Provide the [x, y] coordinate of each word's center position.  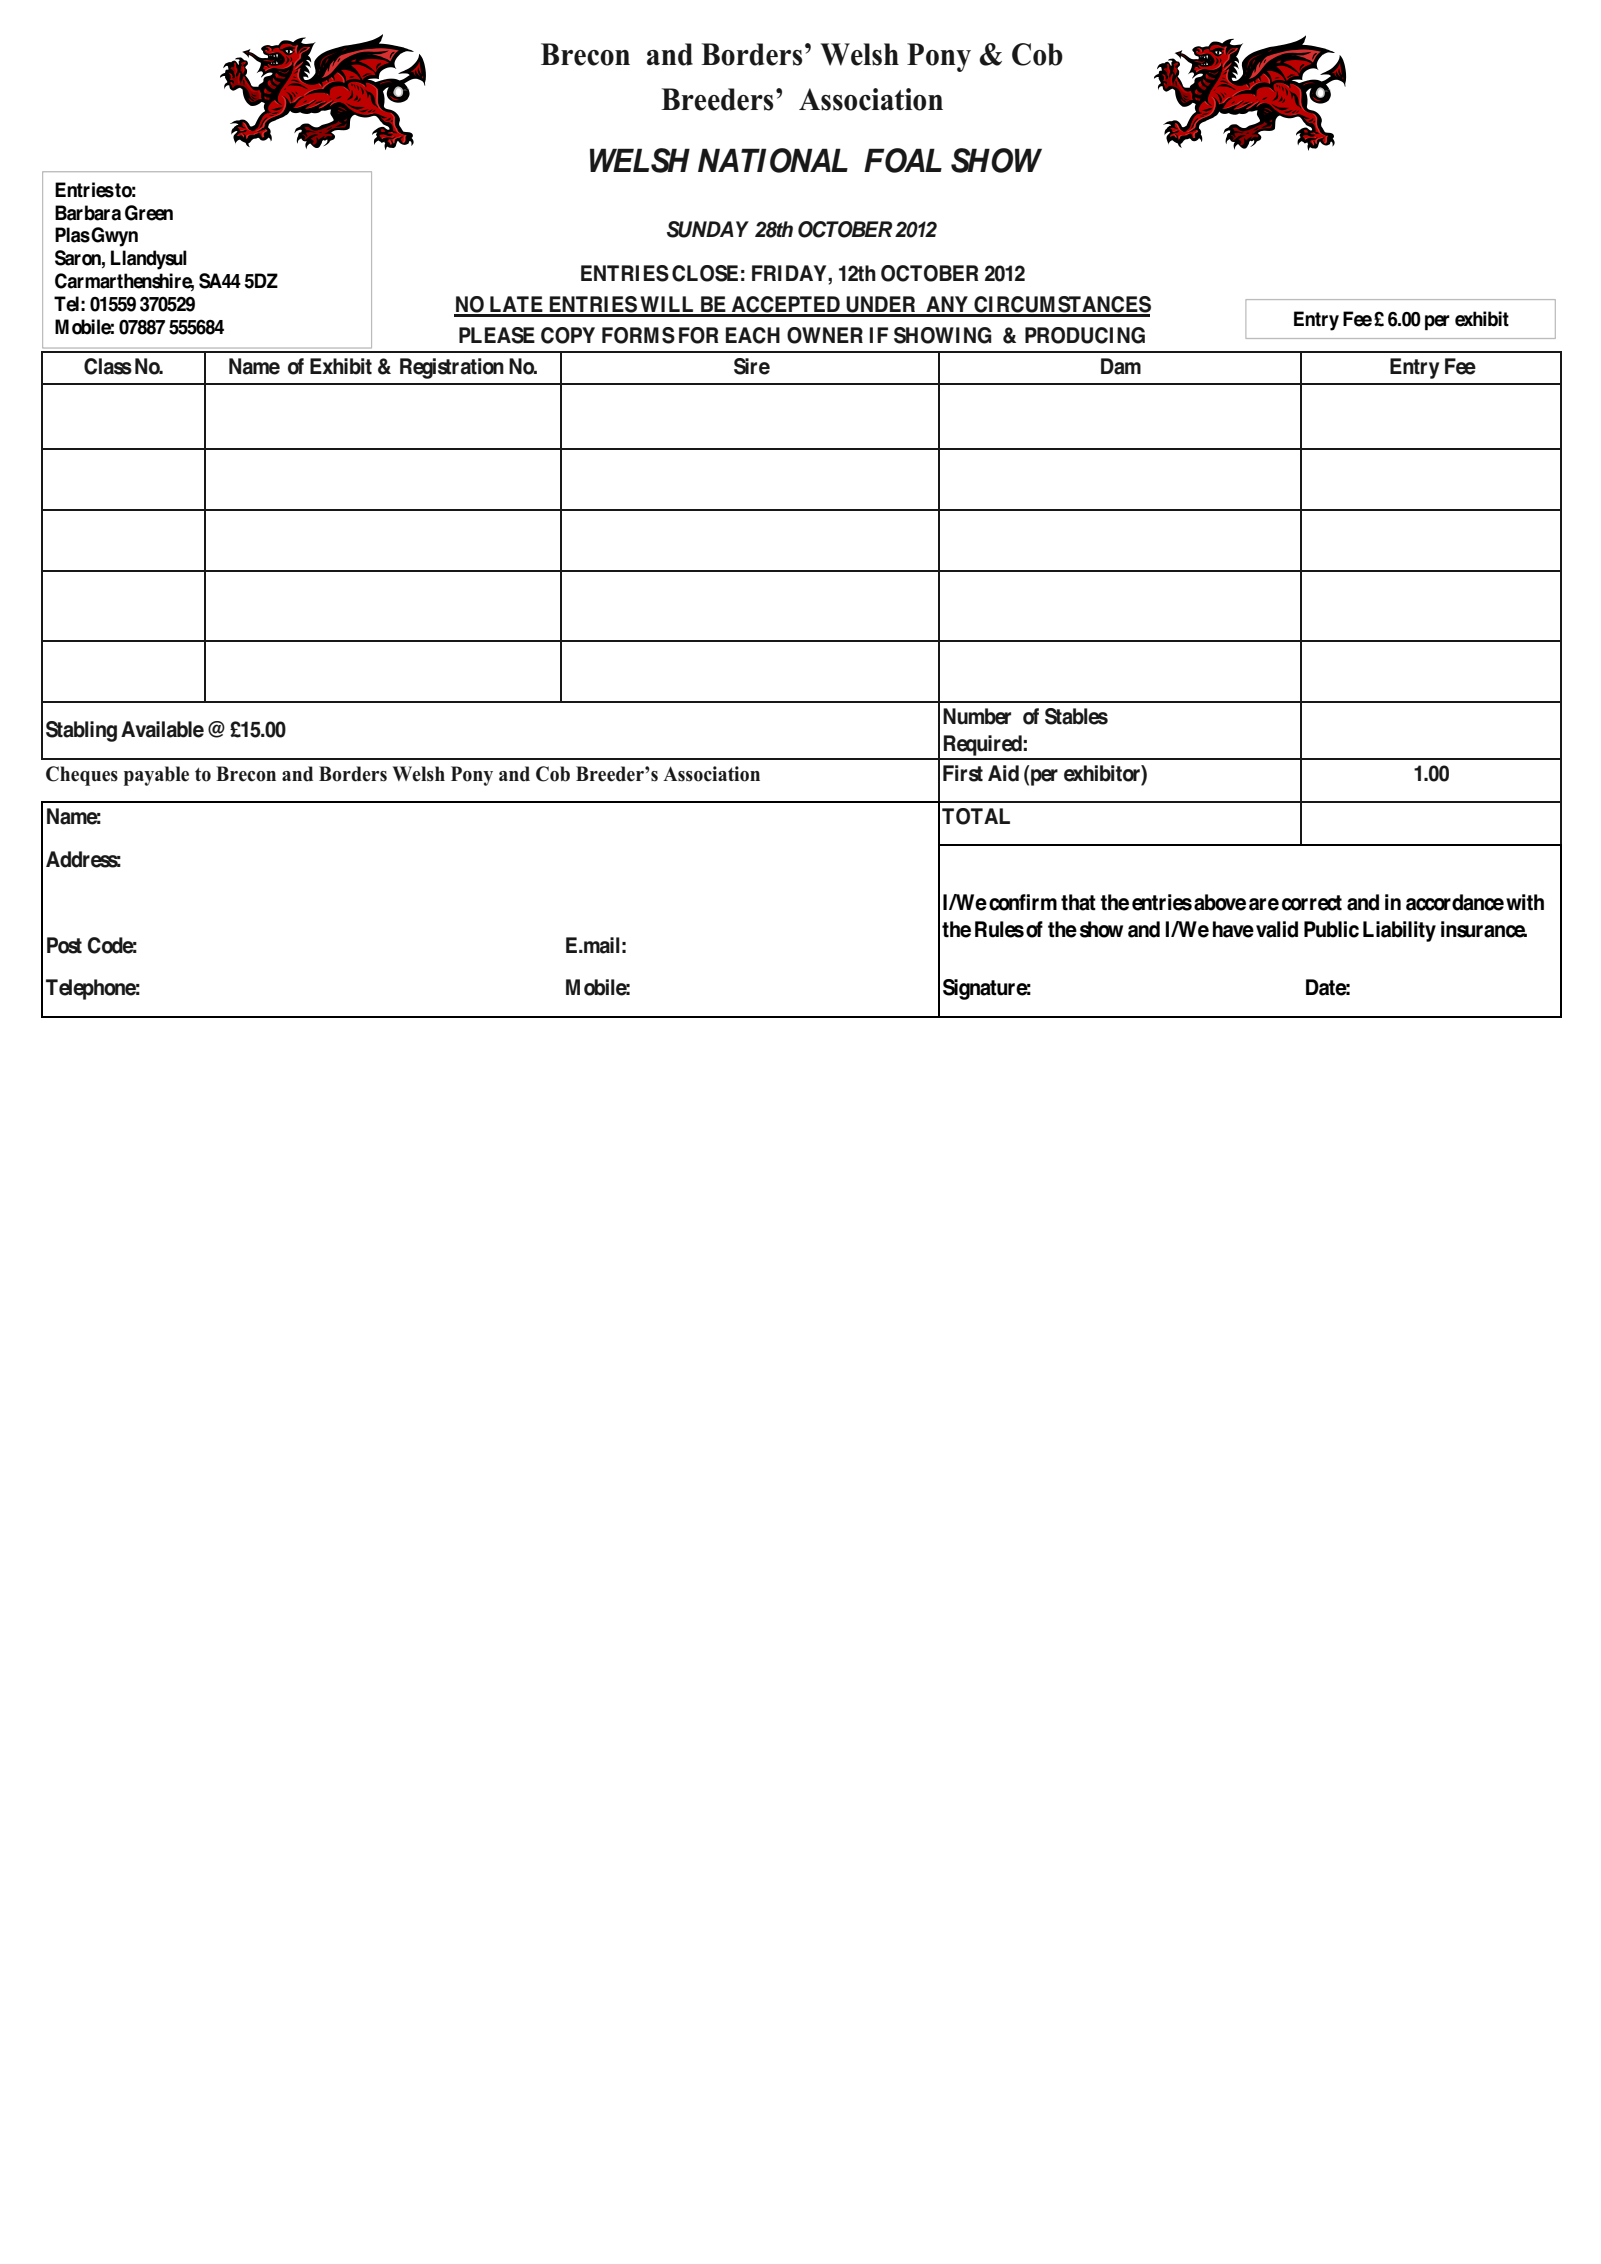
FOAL [903, 160]
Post [64, 945]
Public [1331, 929]
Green [149, 213]
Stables [1076, 716]
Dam [1121, 366]
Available [162, 729]
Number [977, 716]
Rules [999, 929]
